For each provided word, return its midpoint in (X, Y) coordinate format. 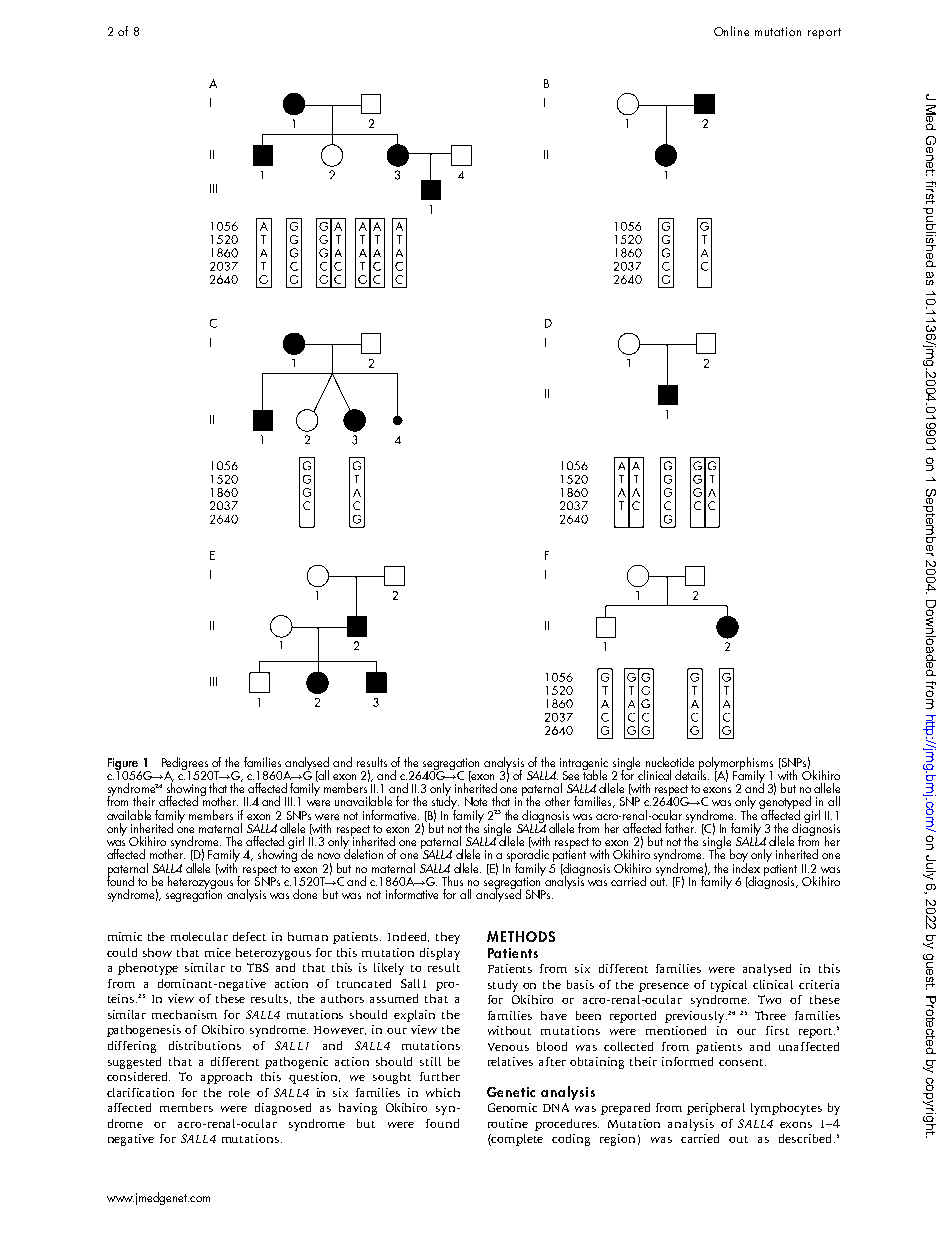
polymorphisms (735, 764)
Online (731, 31)
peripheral (716, 1109)
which (443, 1092)
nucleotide (670, 762)
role (239, 1092)
